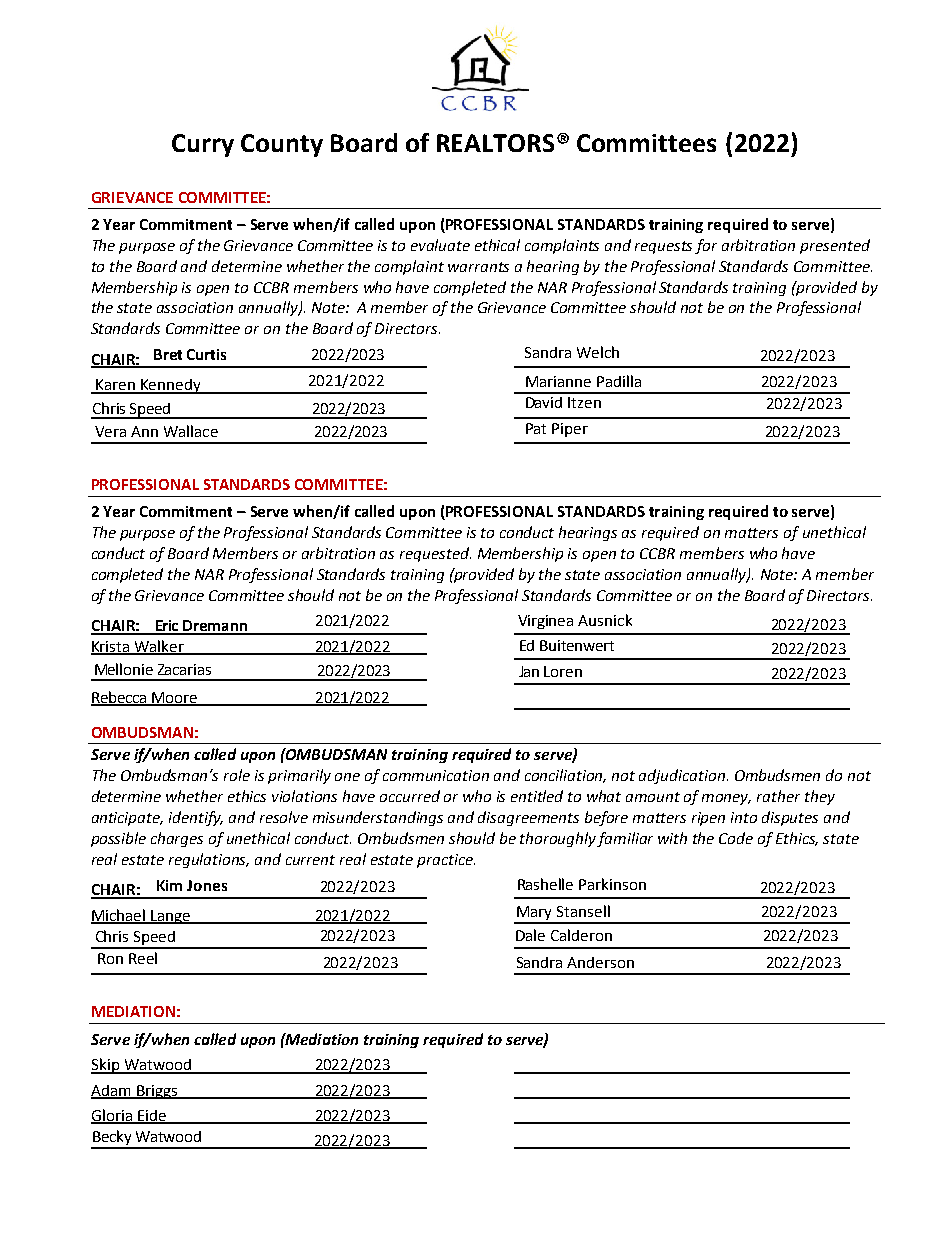 The width and height of the screenshot is (952, 1233). I want to click on Piper, so click(570, 430).
